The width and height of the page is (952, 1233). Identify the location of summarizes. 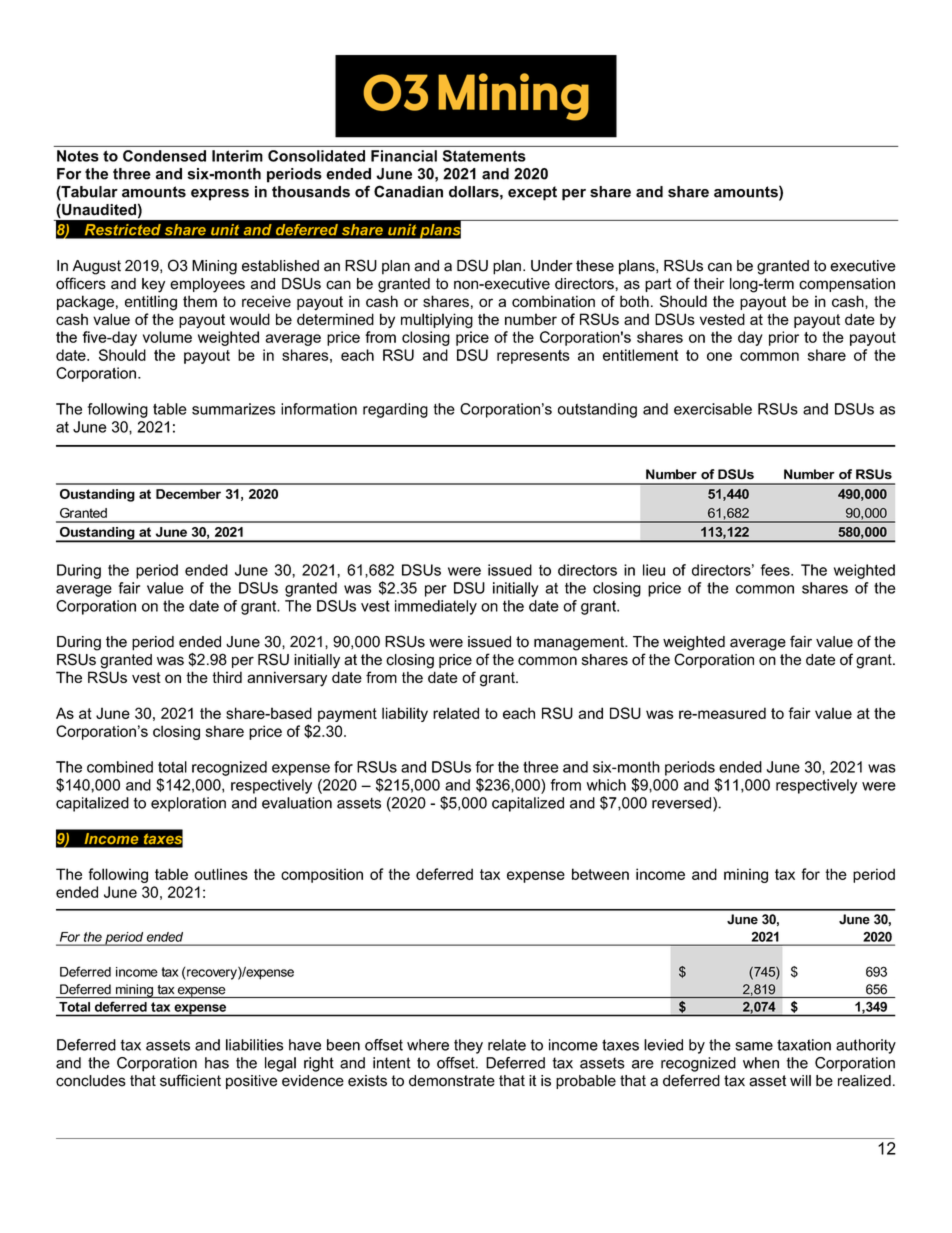
(233, 409).
